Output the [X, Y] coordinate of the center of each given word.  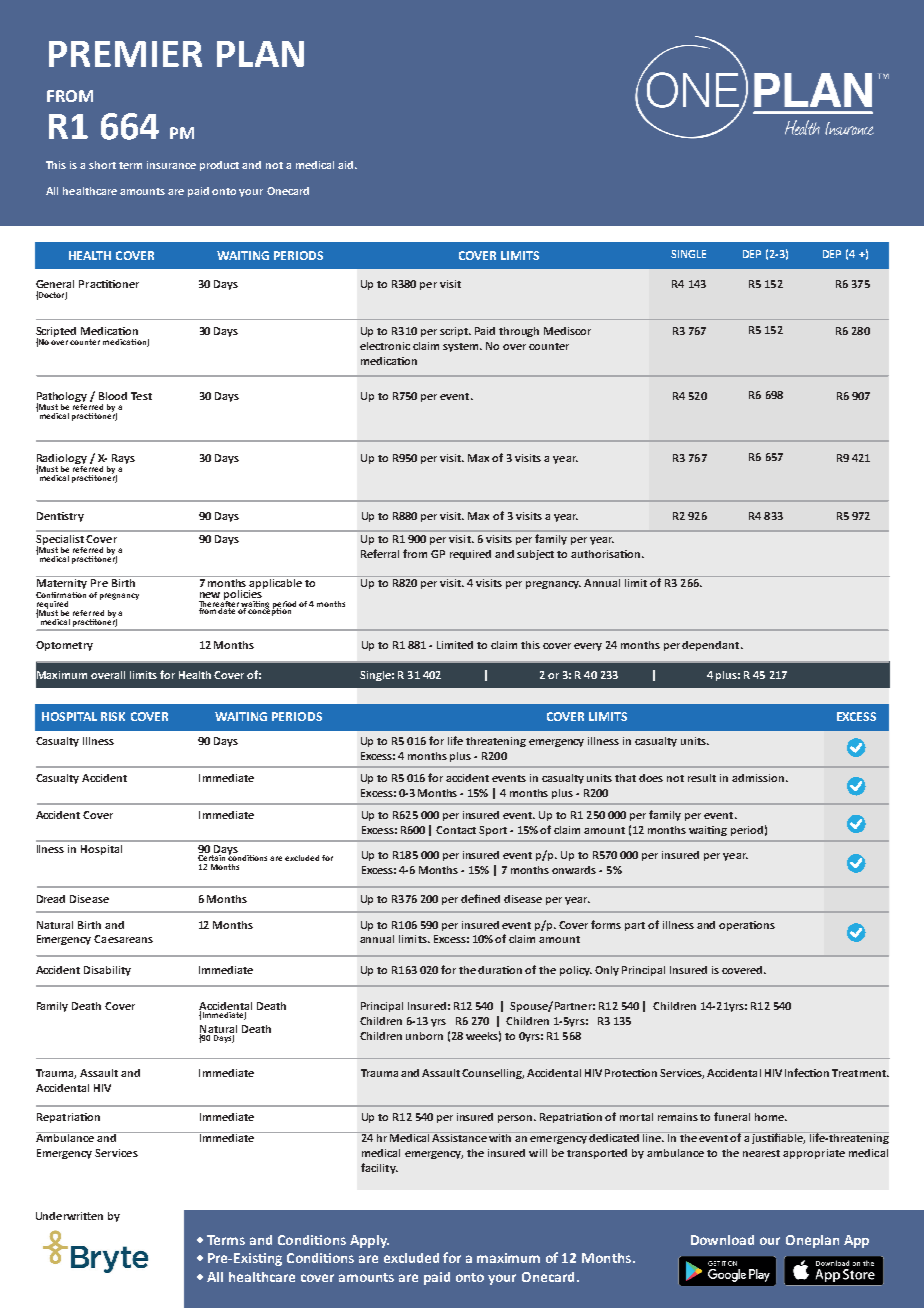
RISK [113, 716]
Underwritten [69, 1216]
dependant [712, 646]
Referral [380, 553]
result [702, 778]
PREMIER [125, 54]
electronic [385, 346]
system [462, 347]
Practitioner [109, 284]
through [519, 332]
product [219, 166]
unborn [424, 1036]
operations [747, 926]
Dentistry [60, 517]
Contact [456, 830]
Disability [107, 971]
